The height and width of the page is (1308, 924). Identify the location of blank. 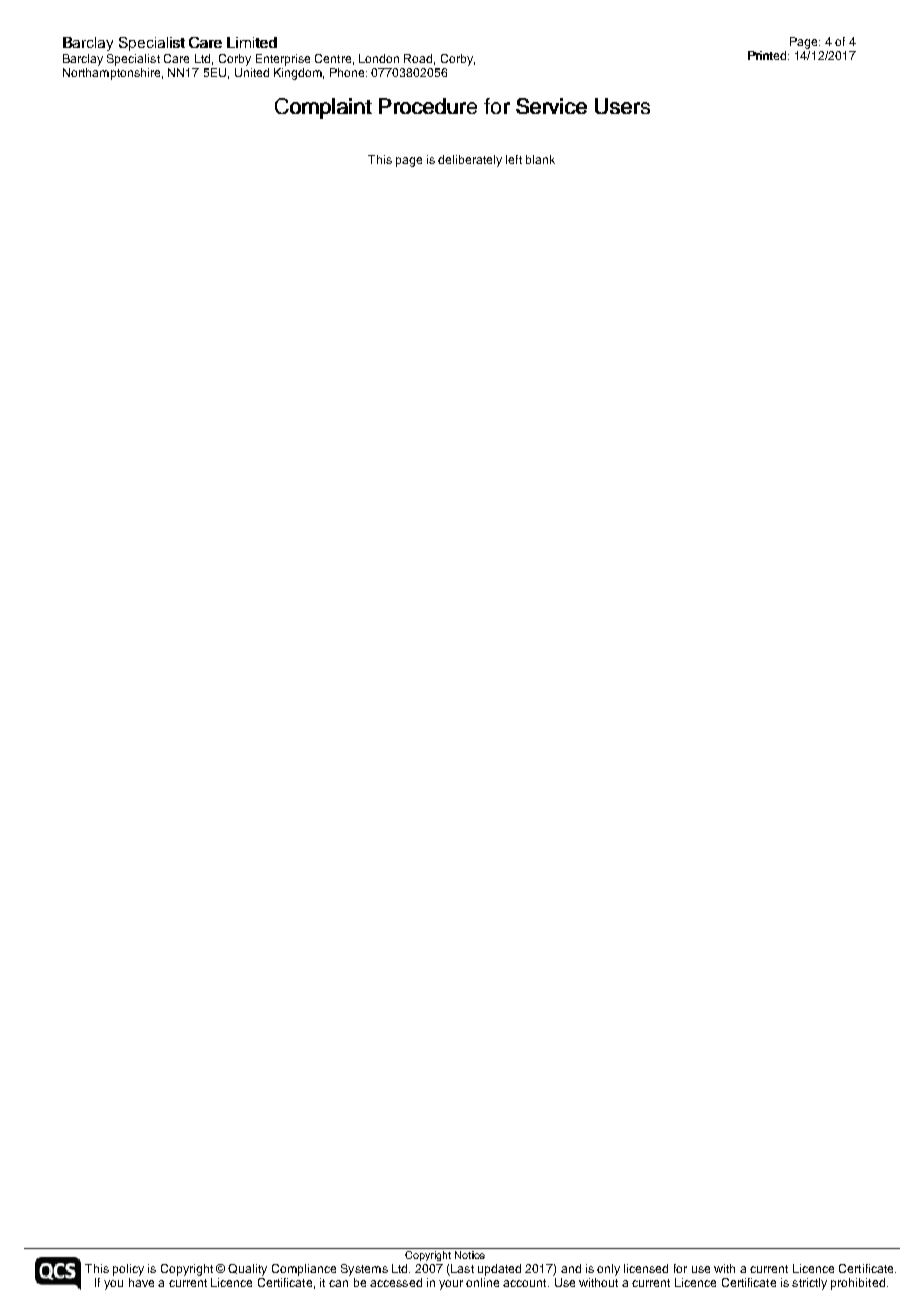
(540, 159).
